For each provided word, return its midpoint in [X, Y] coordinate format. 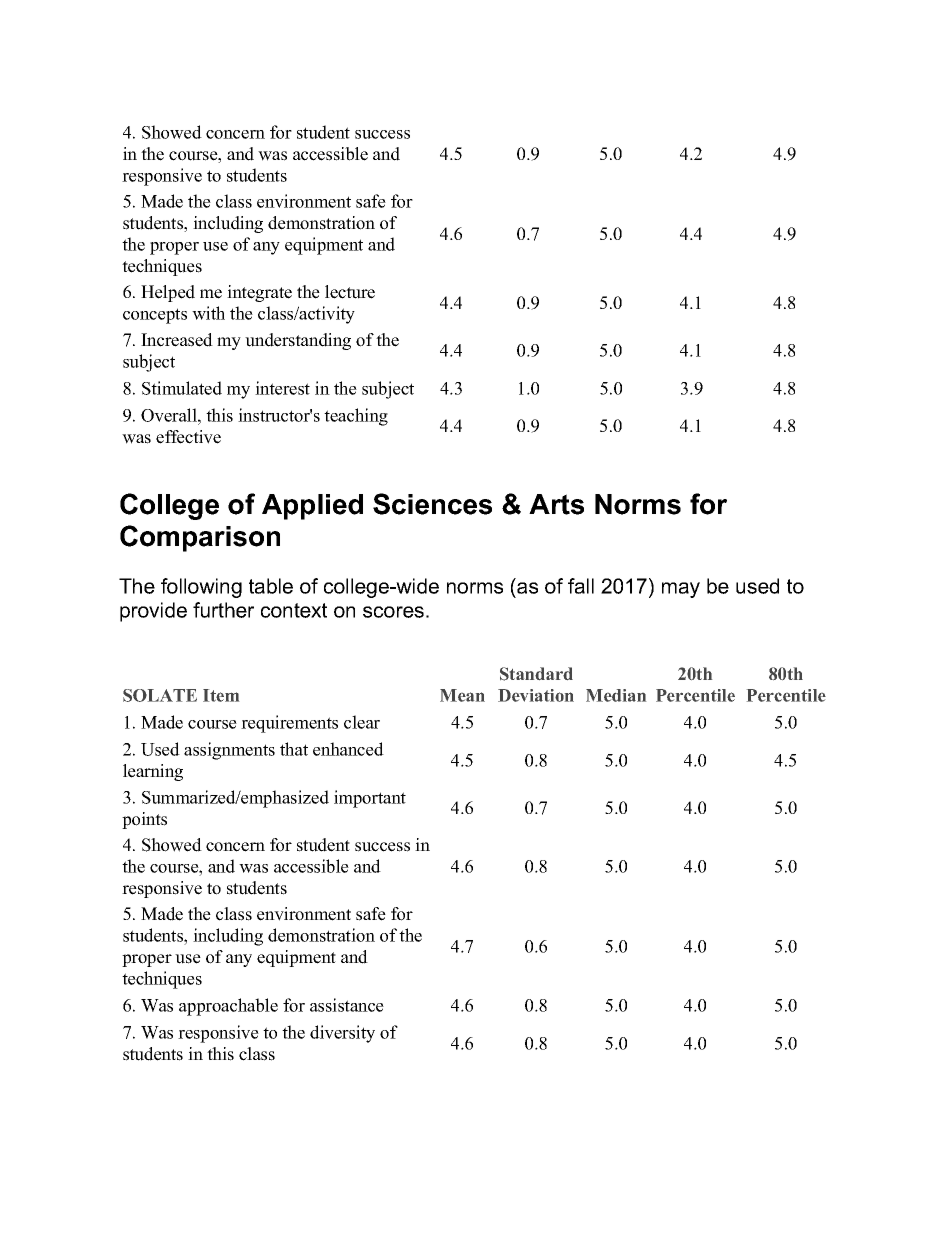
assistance [347, 1005]
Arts [556, 504]
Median [616, 695]
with [208, 313]
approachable [228, 1007]
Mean [462, 695]
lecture [350, 292]
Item [221, 695]
